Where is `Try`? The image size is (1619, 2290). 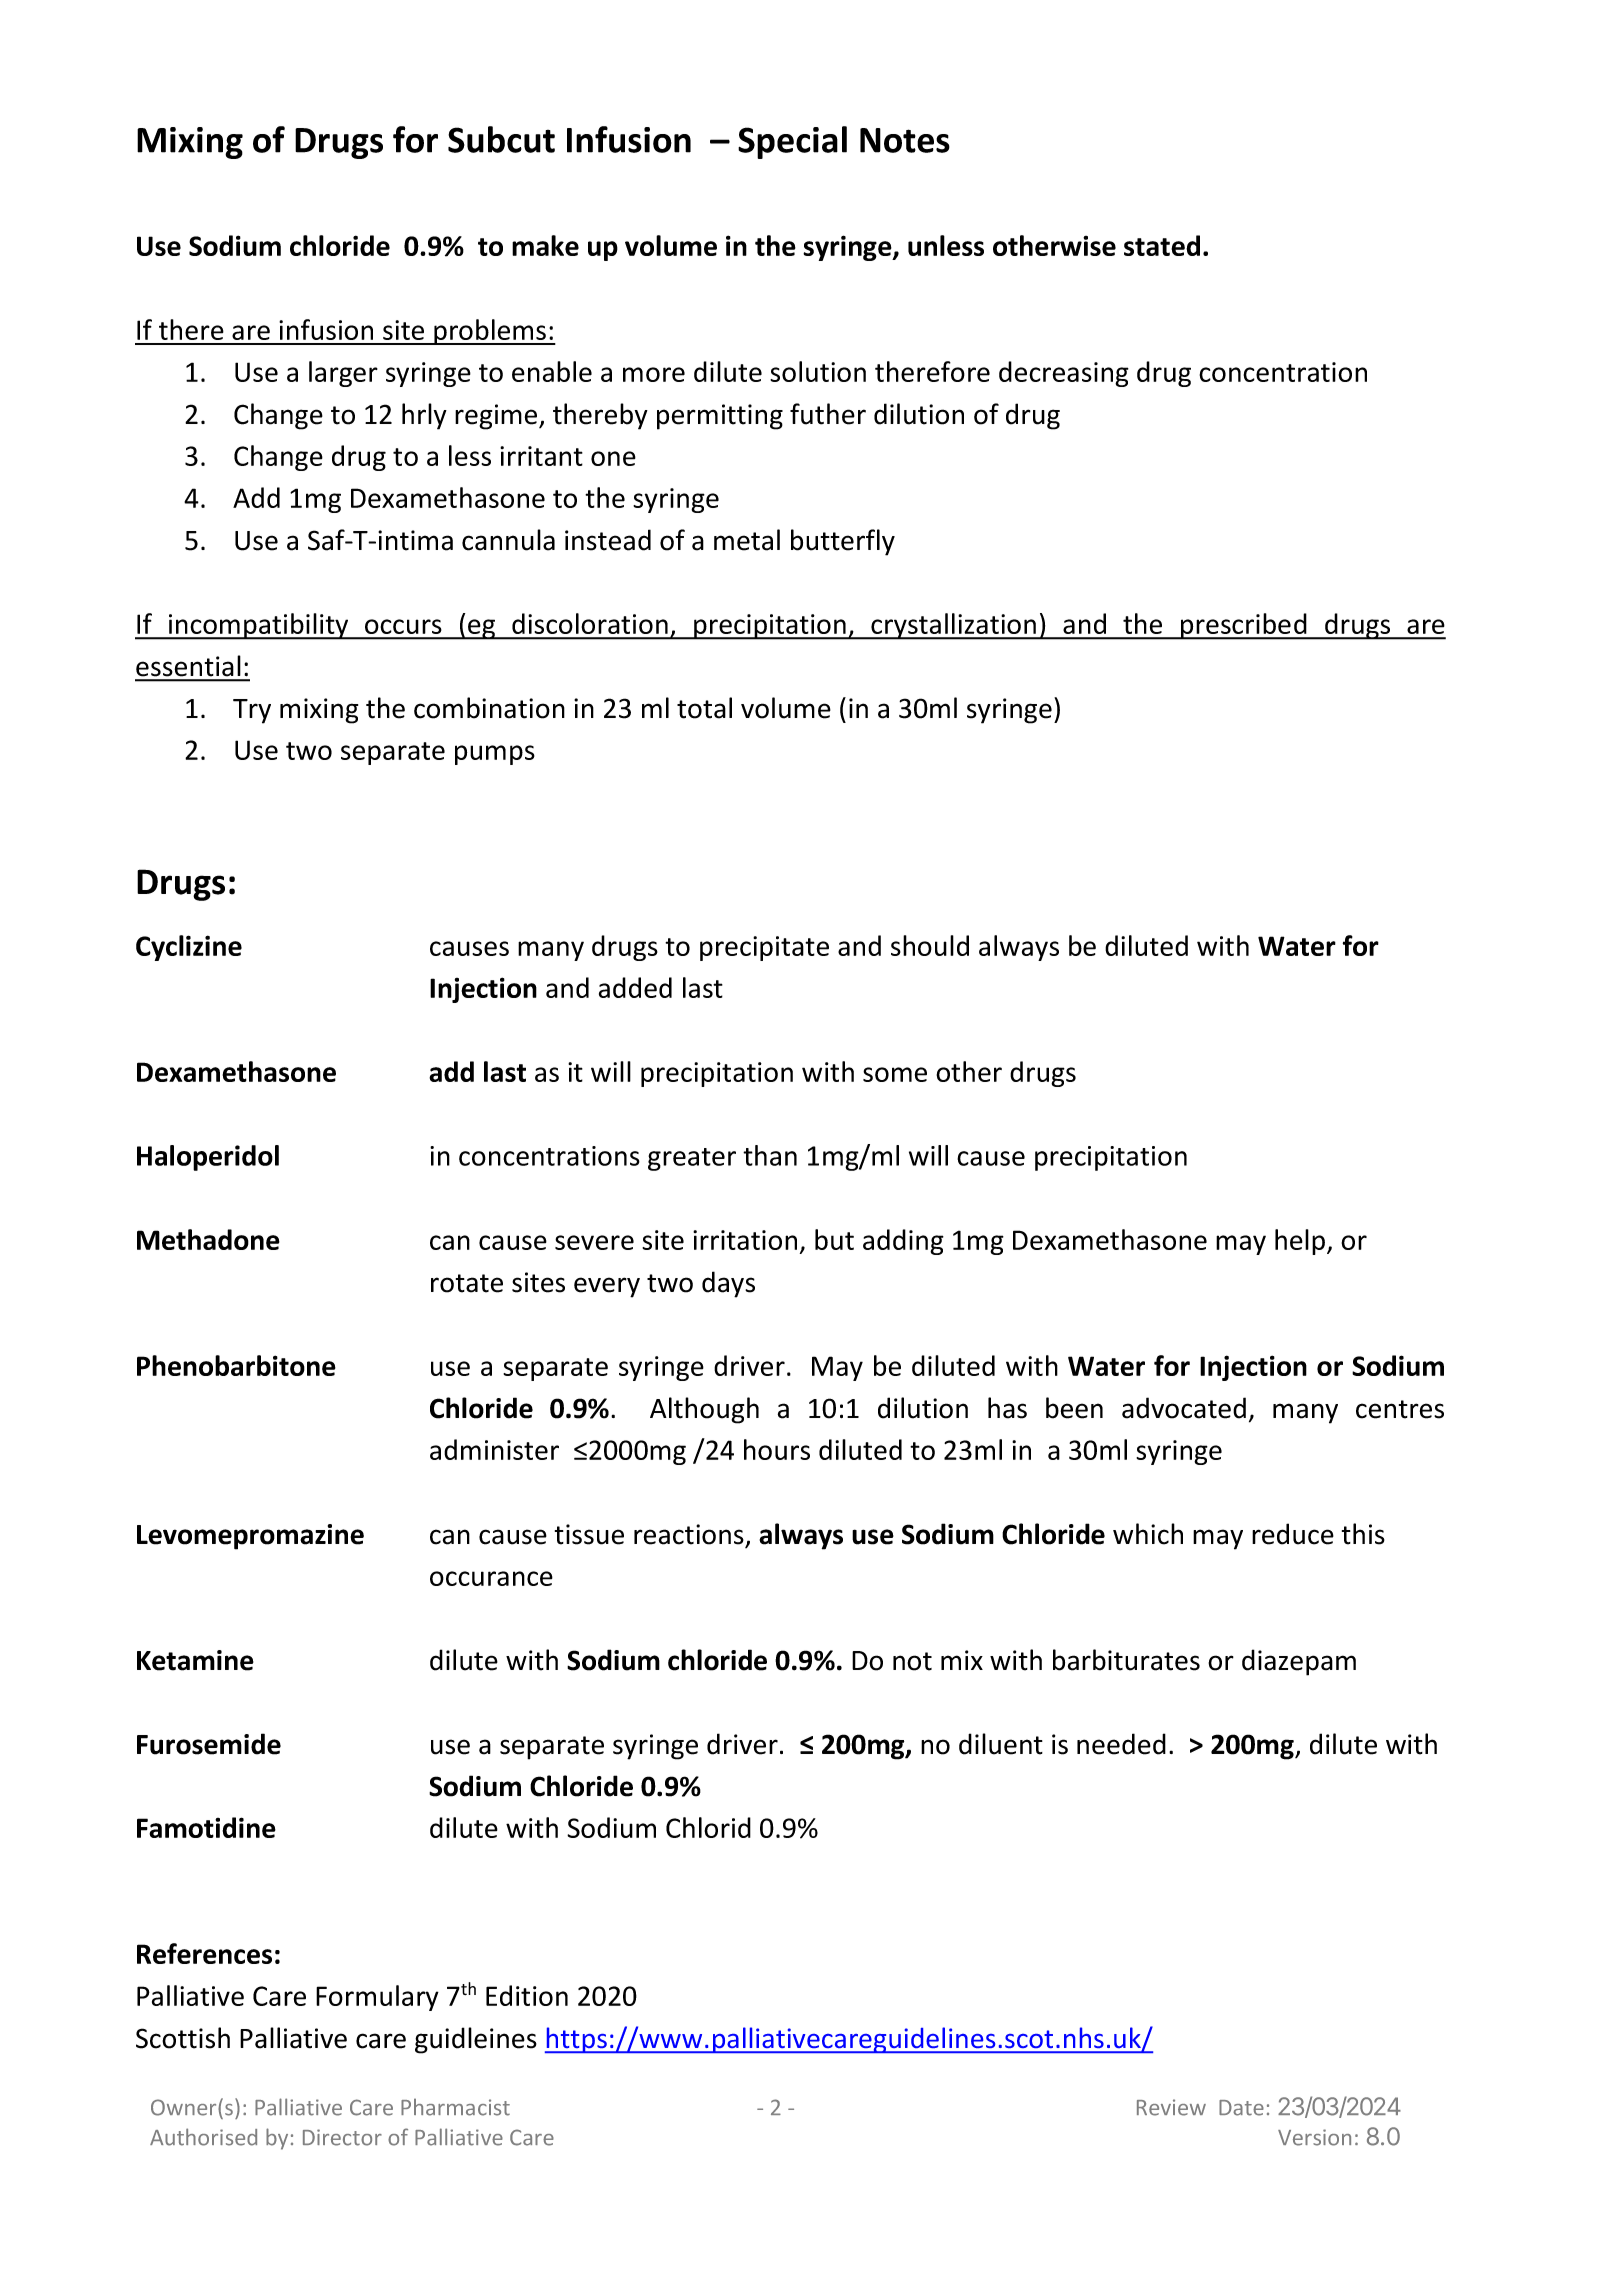
Try is located at coordinates (252, 711).
